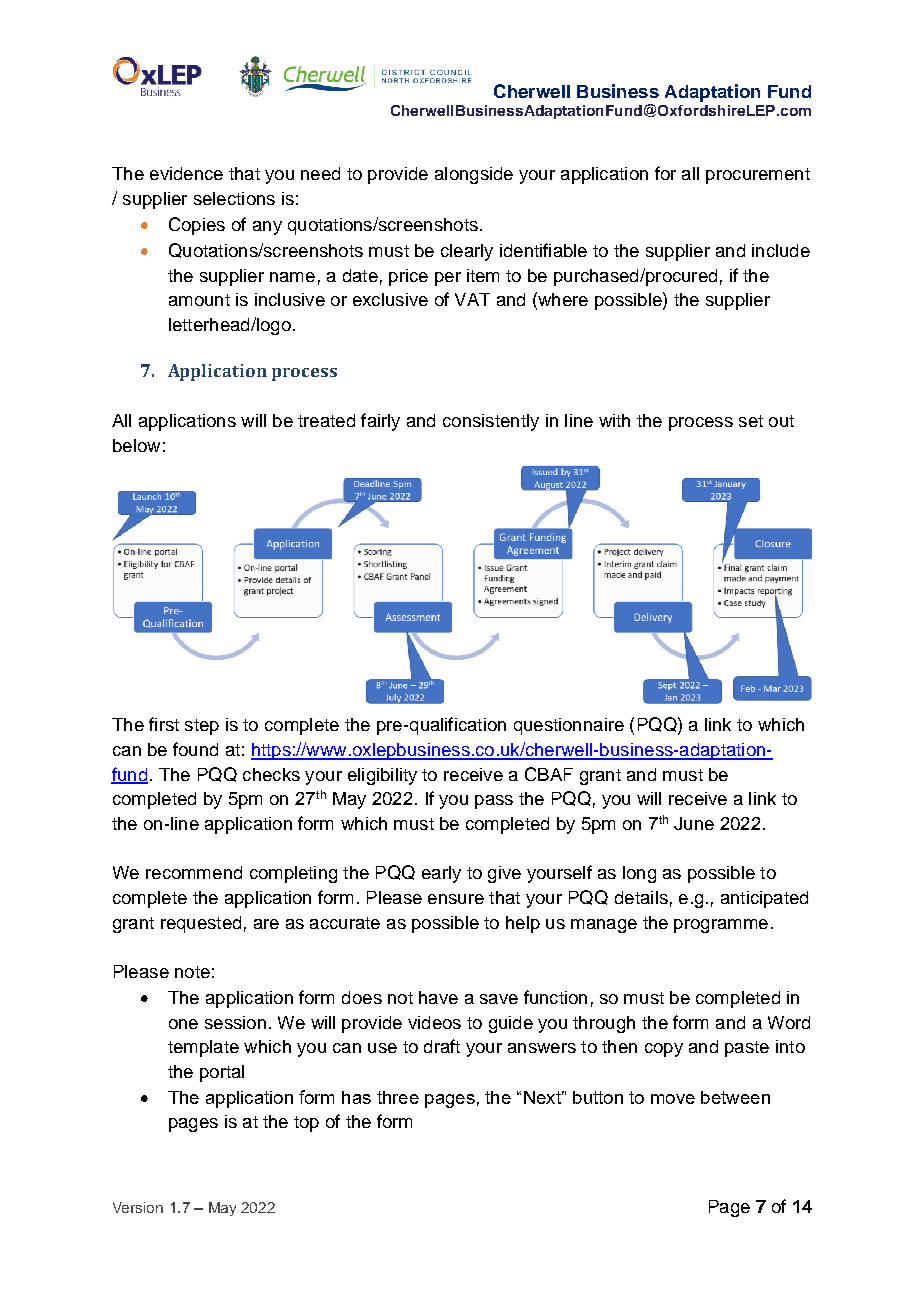  I want to click on between, so click(735, 1097).
